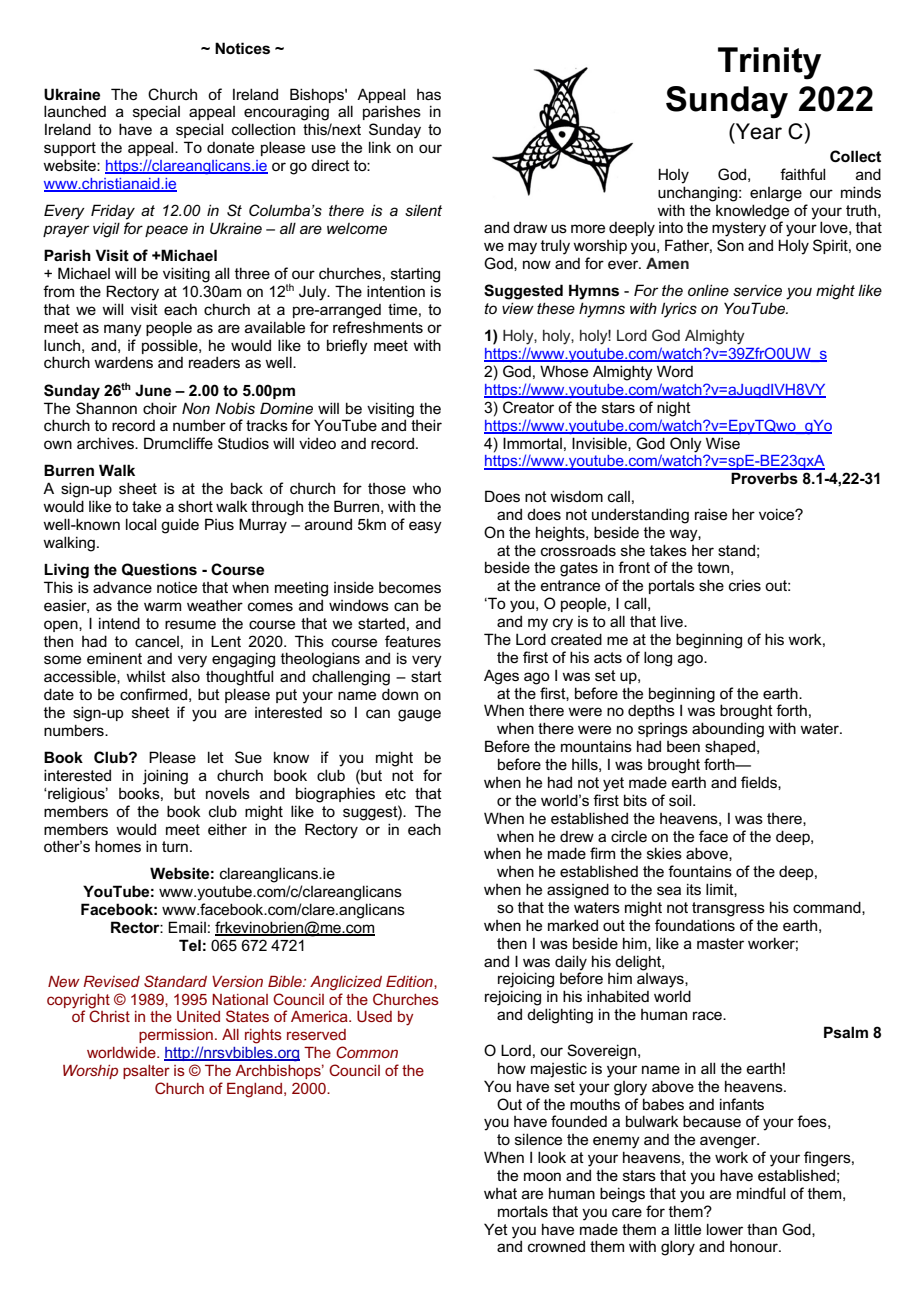 This screenshot has height=1308, width=924. Describe the element at coordinates (728, 909) in the screenshot. I see `transgress` at that location.
